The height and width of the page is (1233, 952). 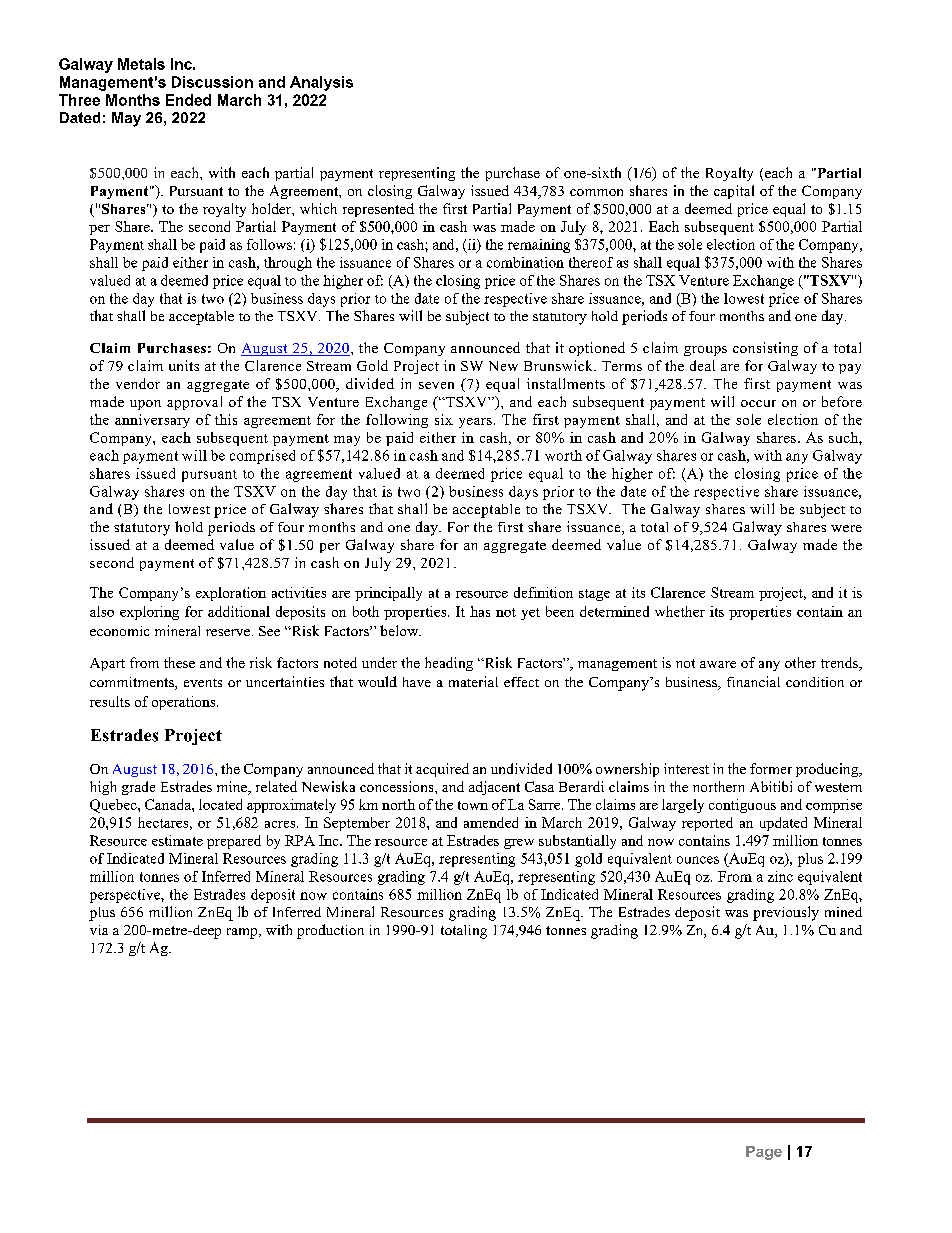 I want to click on whether, so click(x=680, y=611).
